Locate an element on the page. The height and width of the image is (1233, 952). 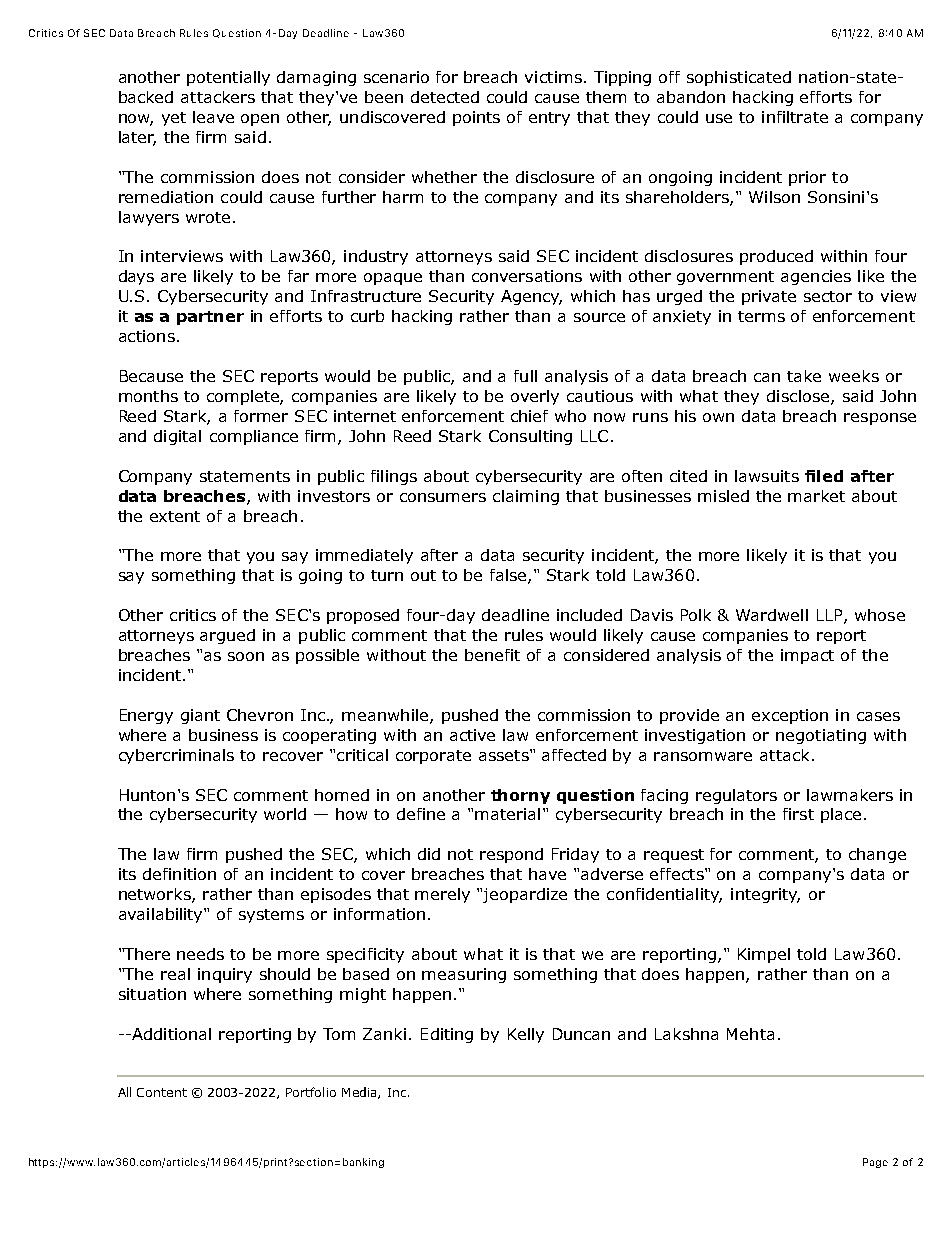
cybercriminals is located at coordinates (176, 756).
